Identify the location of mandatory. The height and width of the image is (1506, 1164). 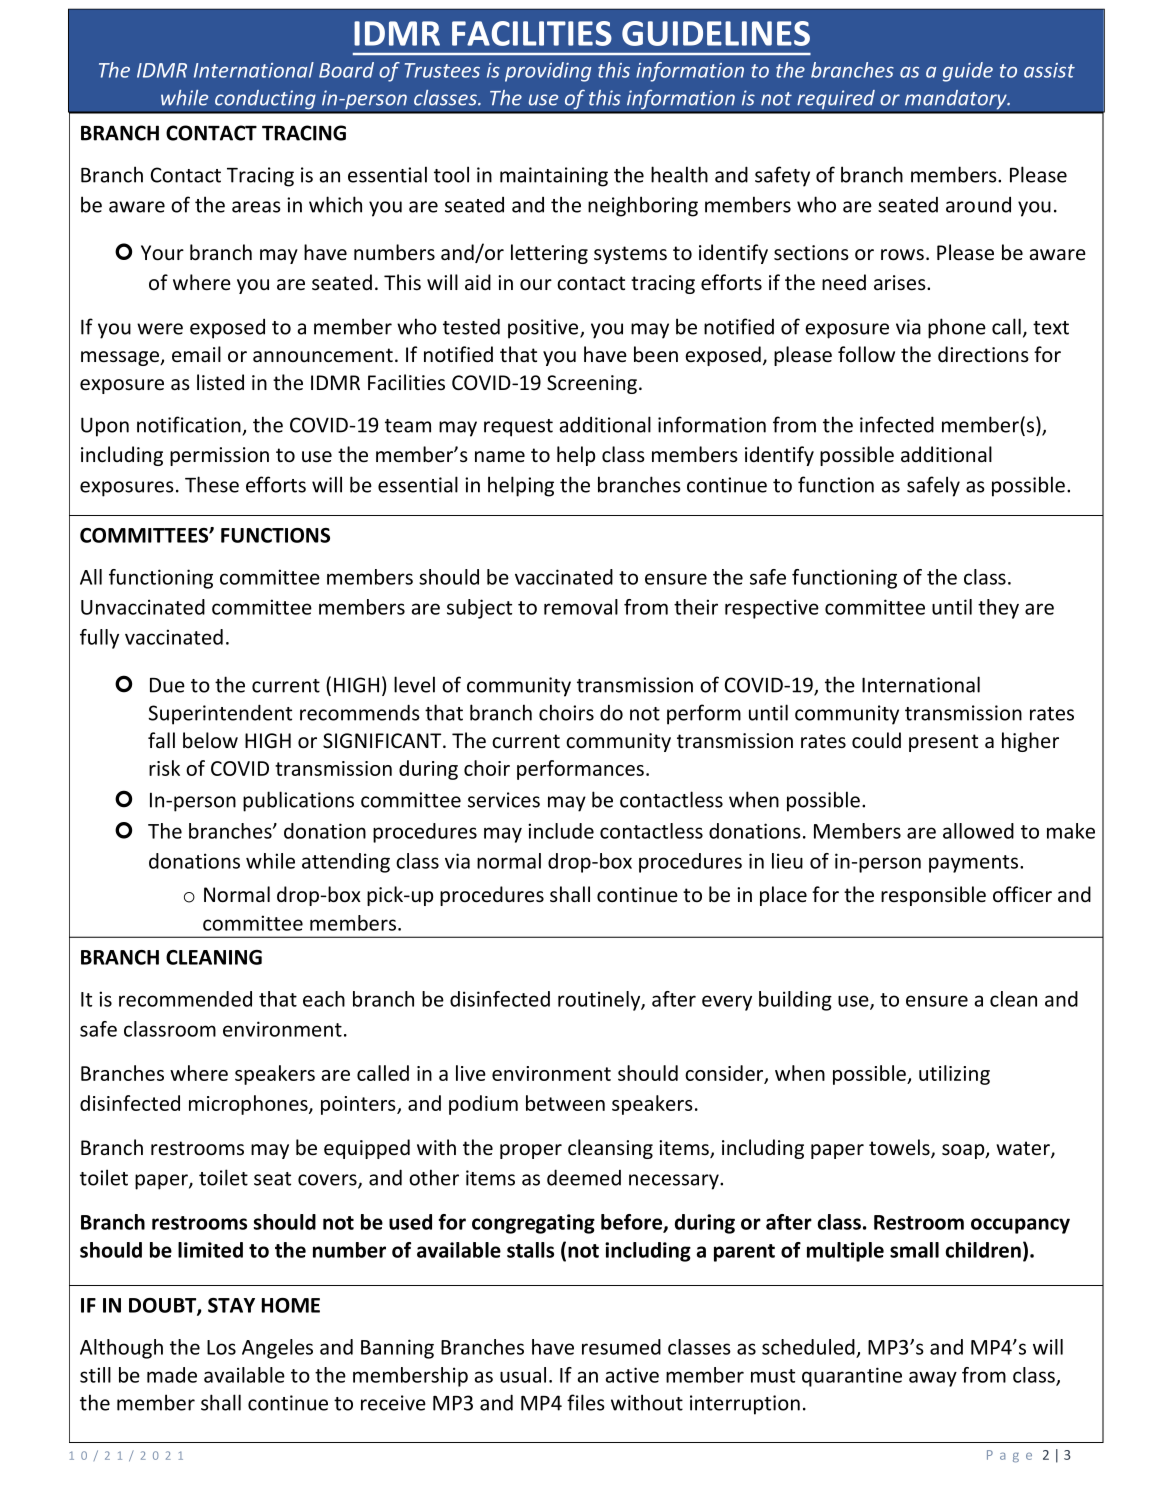
(957, 99).
